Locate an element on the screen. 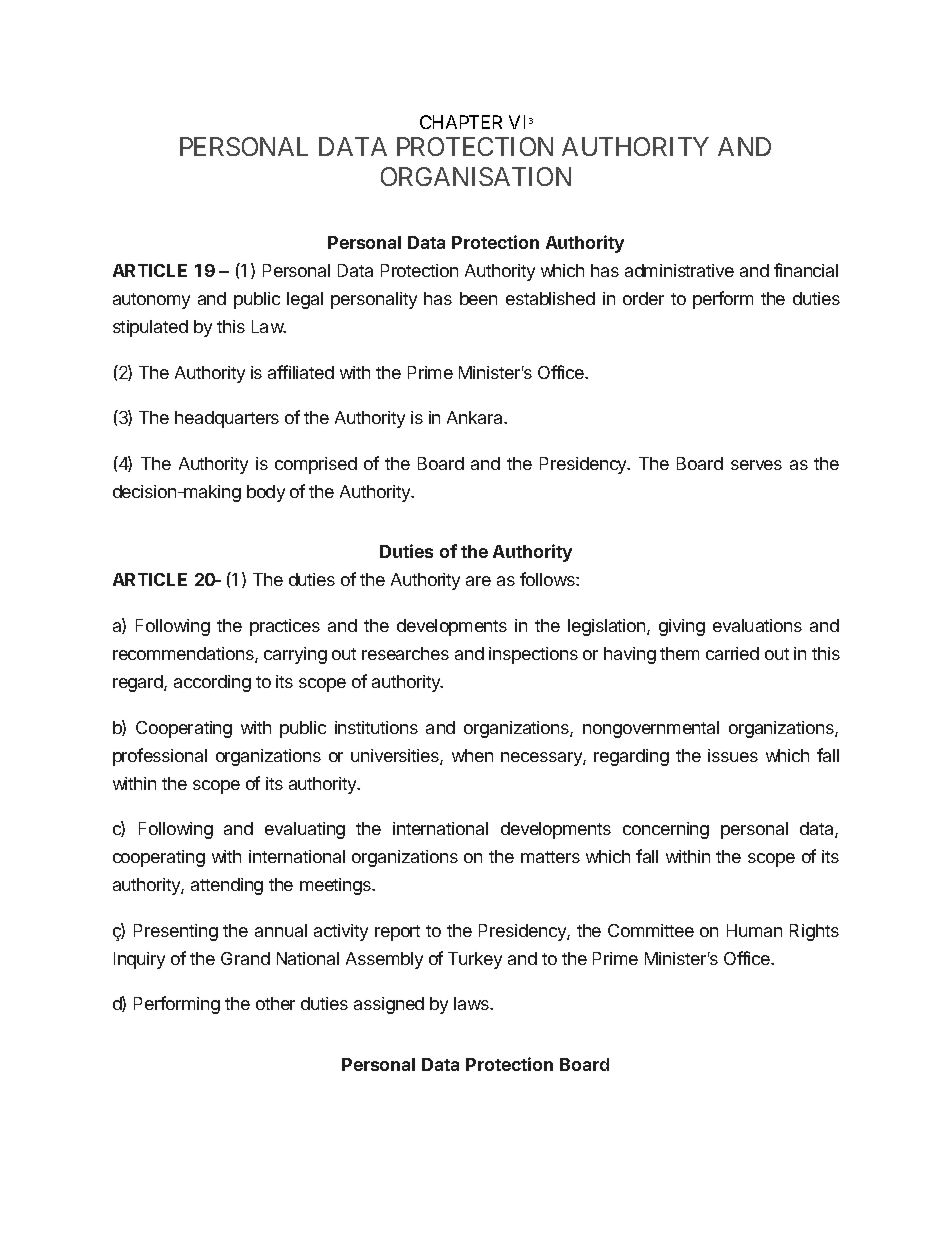 The image size is (952, 1233). administrative is located at coordinates (679, 270).
